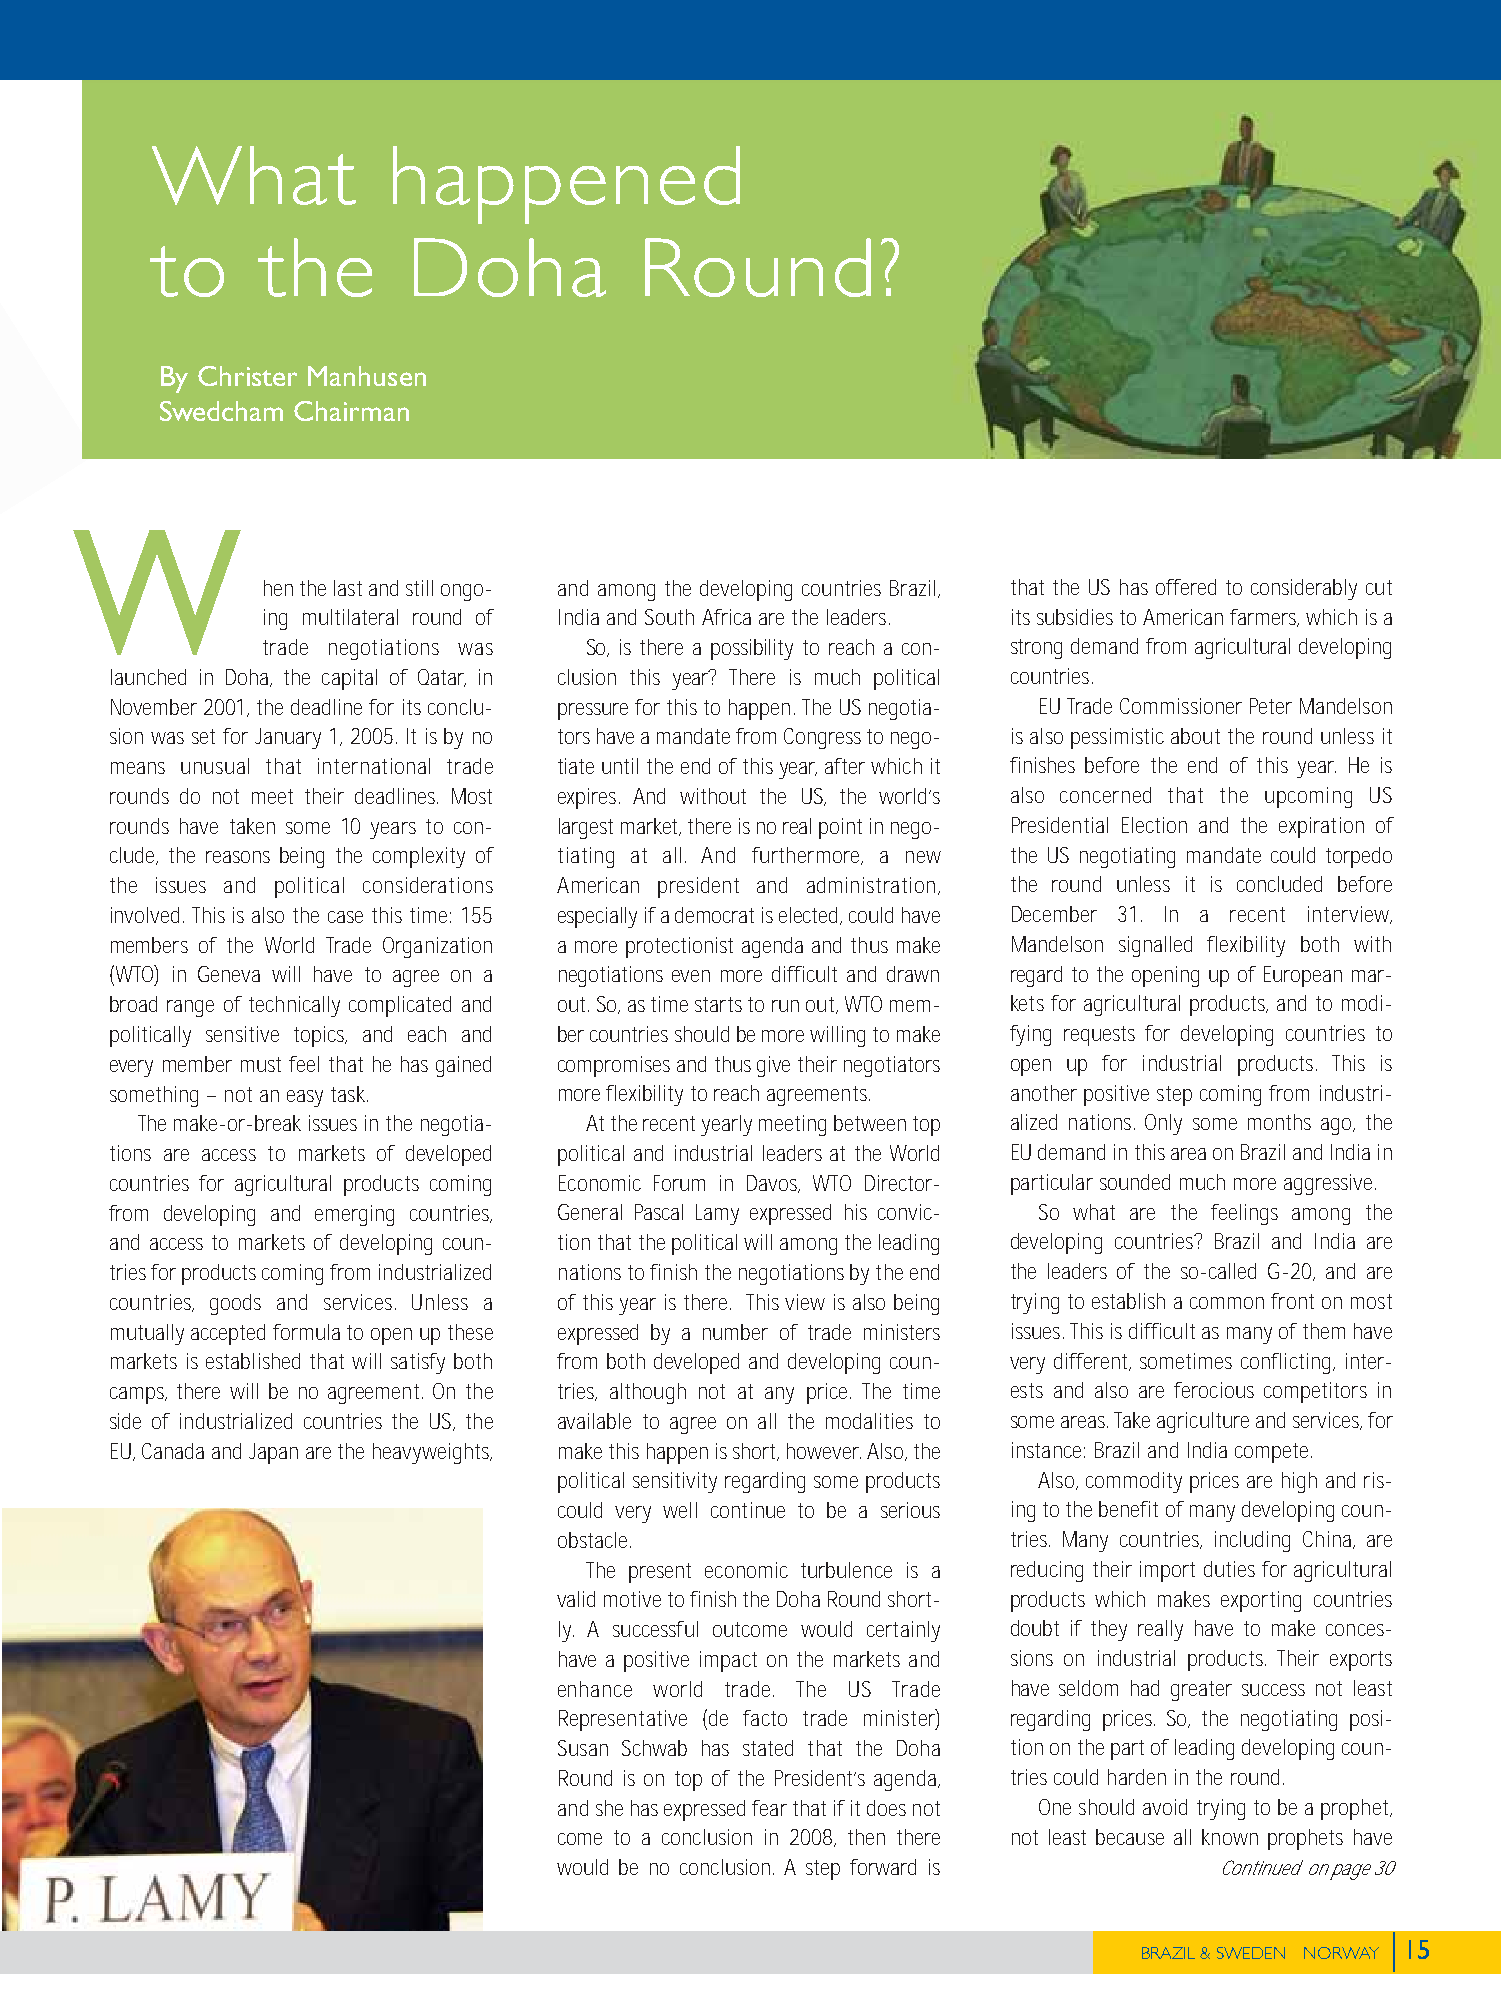  I want to click on Africa, so click(726, 617).
